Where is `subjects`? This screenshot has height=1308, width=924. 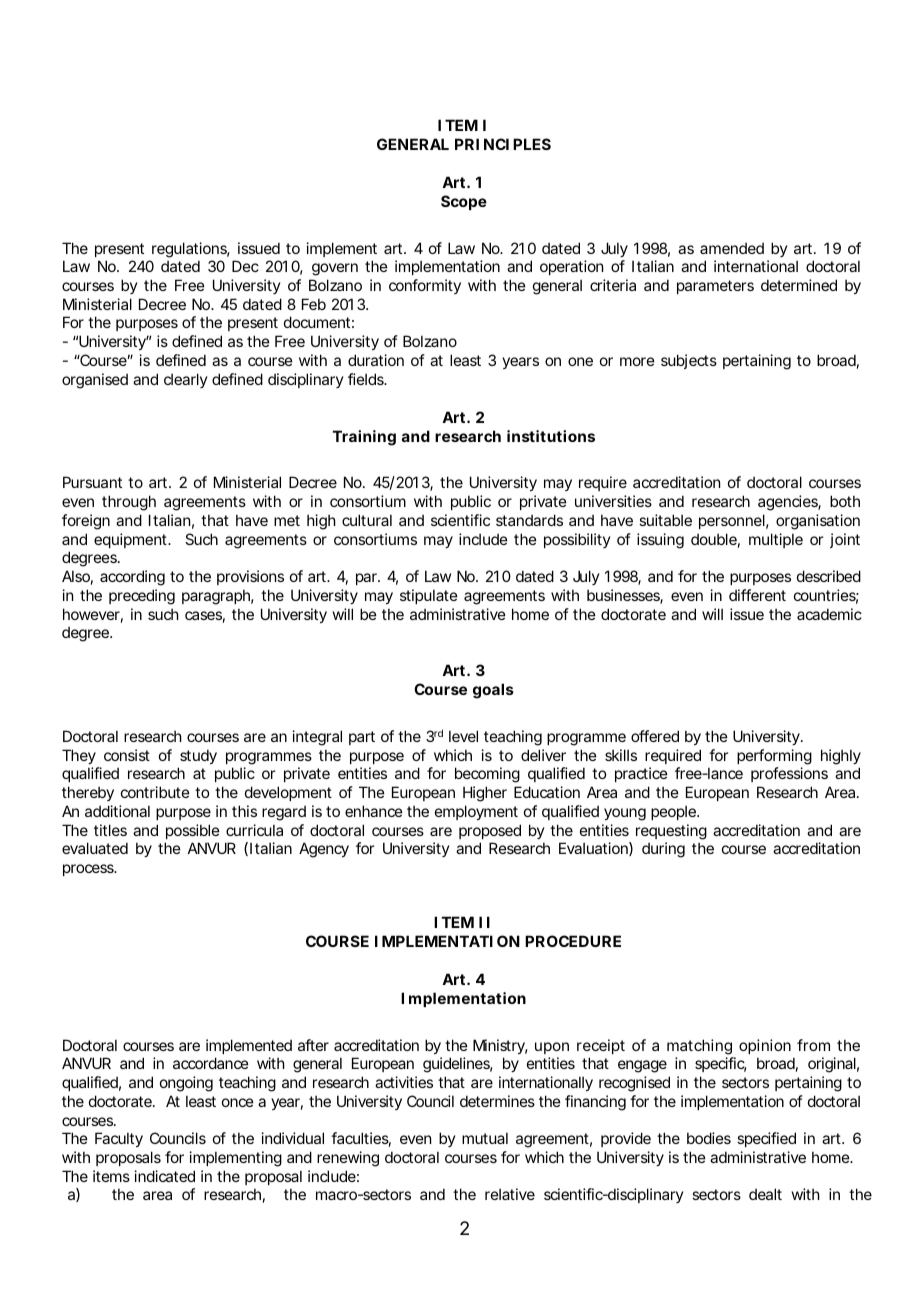
subjects is located at coordinates (689, 361).
